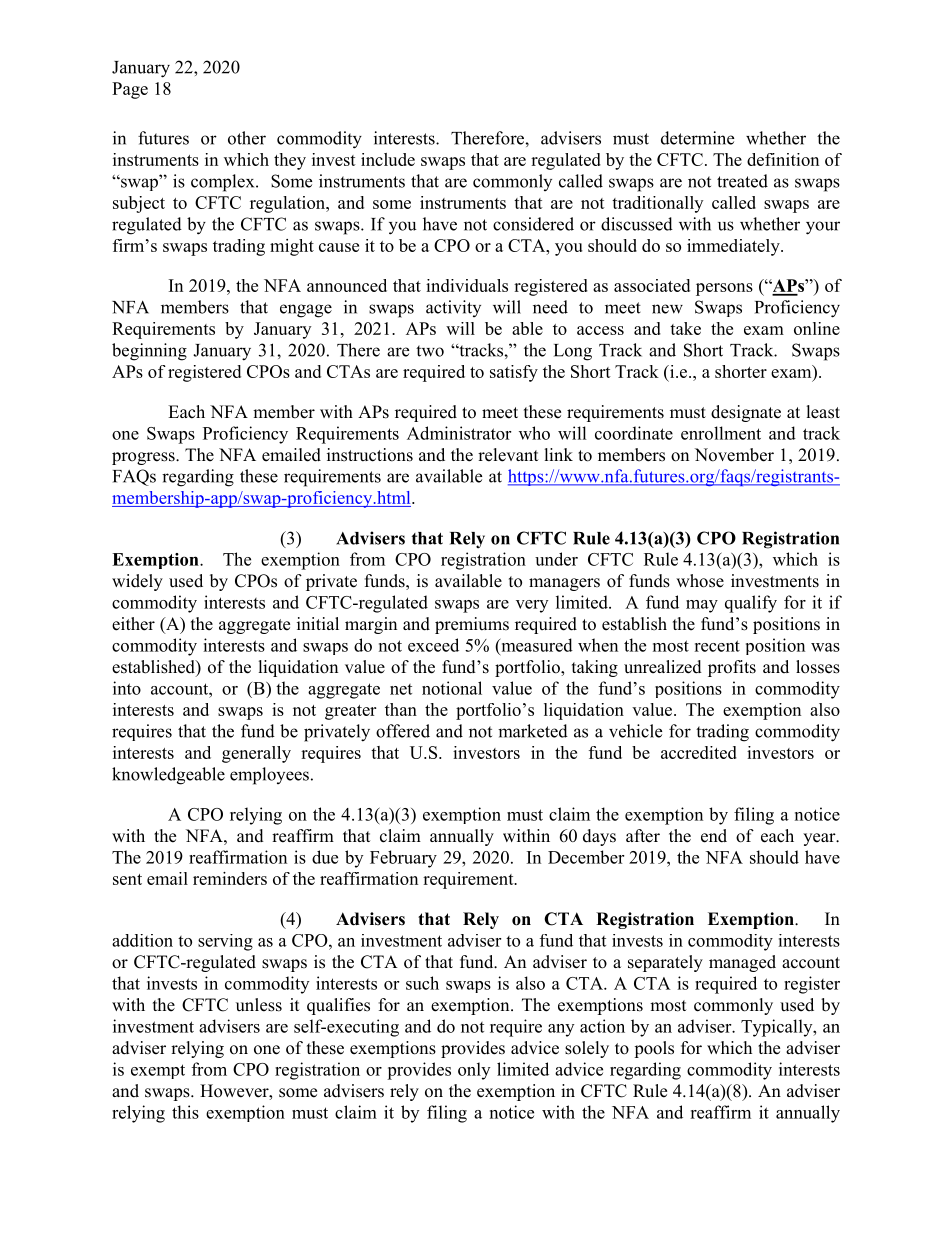 This document has height=1233, width=952. Describe the element at coordinates (388, 159) in the document. I see `include` at that location.
